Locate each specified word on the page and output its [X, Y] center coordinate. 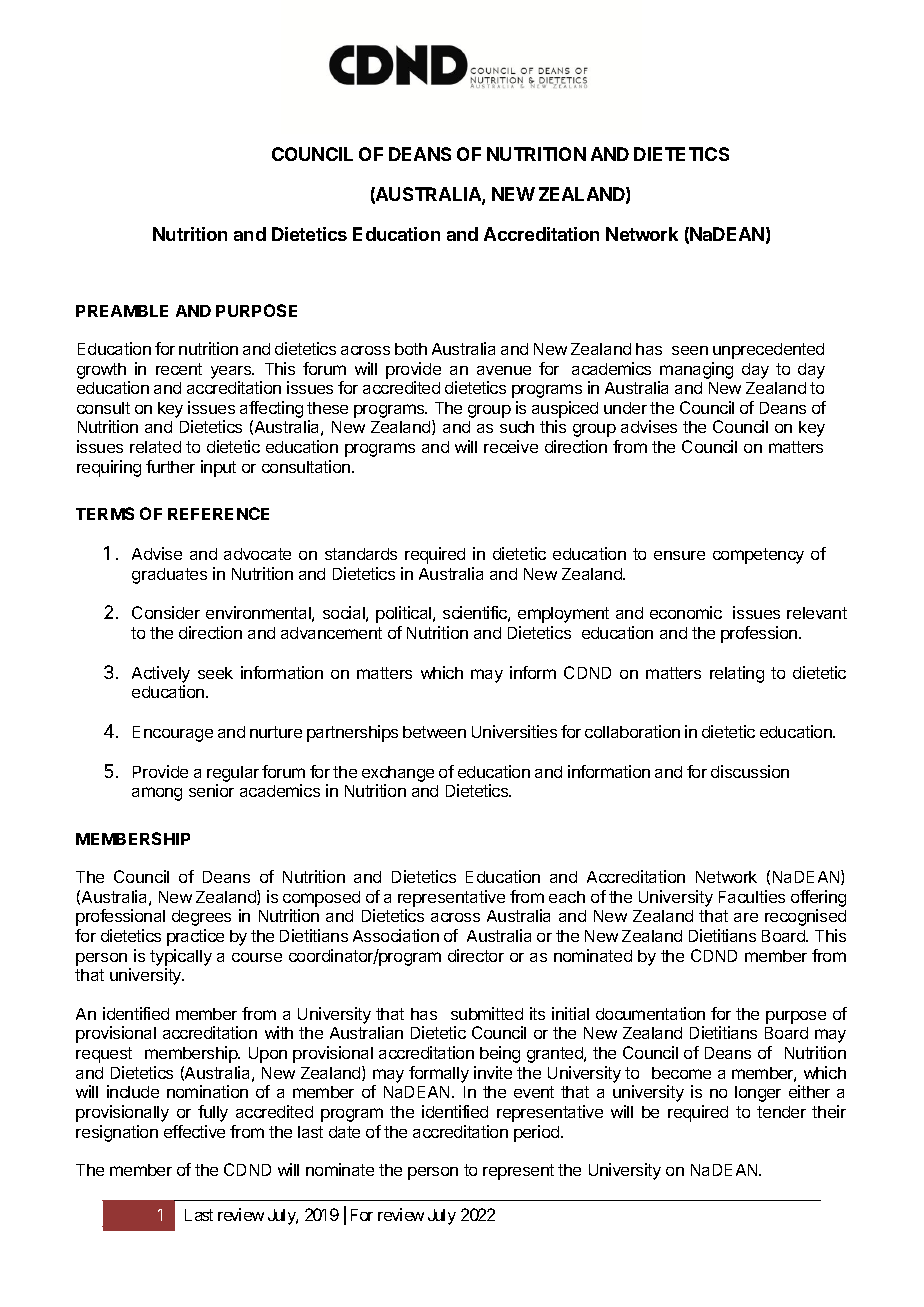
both [411, 349]
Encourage [173, 734]
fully [213, 1113]
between [434, 732]
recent [179, 369]
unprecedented [768, 351]
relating [737, 674]
